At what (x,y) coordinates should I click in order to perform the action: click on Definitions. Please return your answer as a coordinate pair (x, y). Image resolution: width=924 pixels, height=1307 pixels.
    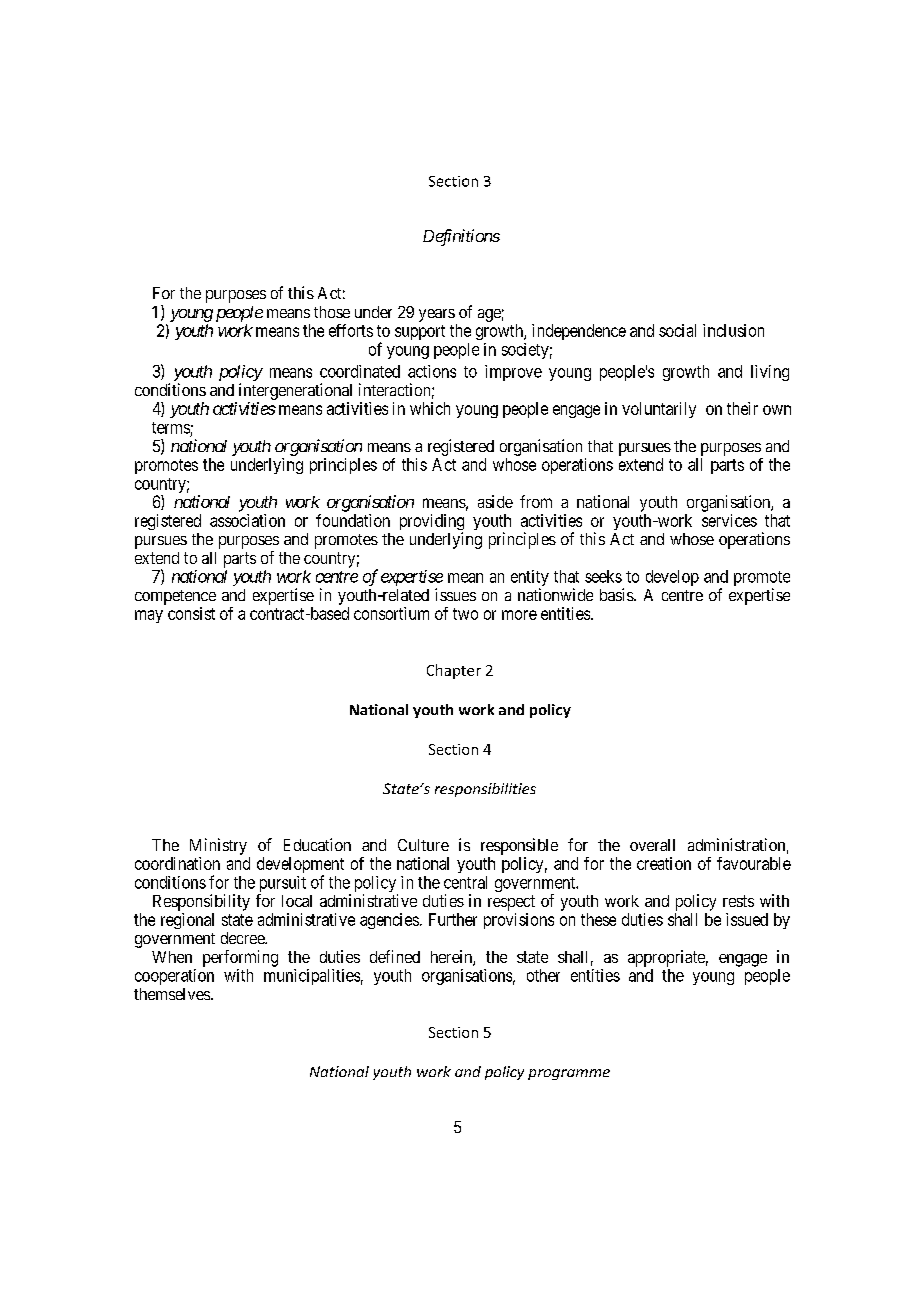
    Looking at the image, I should click on (461, 237).
